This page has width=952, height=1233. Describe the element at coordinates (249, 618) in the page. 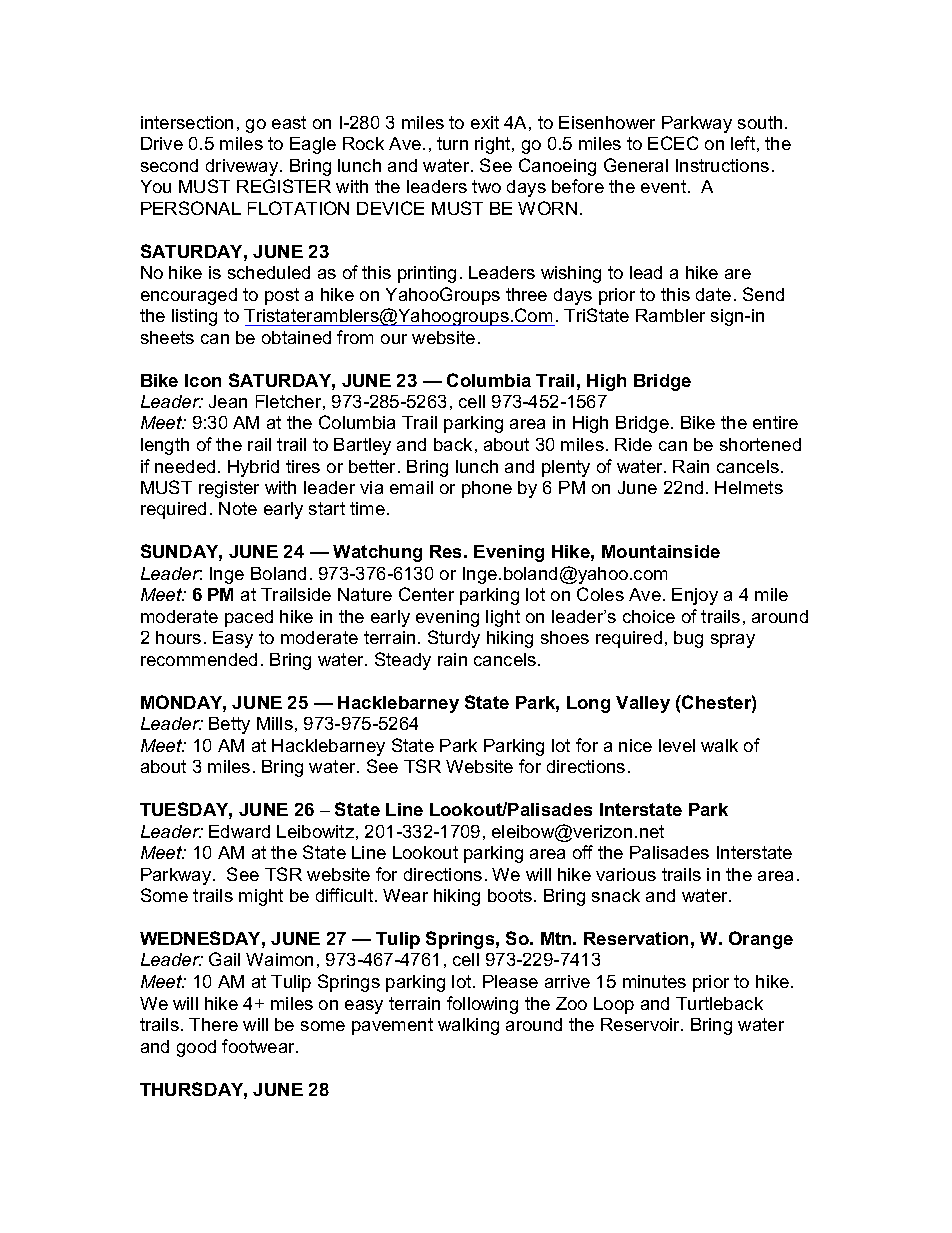

I see `paced` at that location.
